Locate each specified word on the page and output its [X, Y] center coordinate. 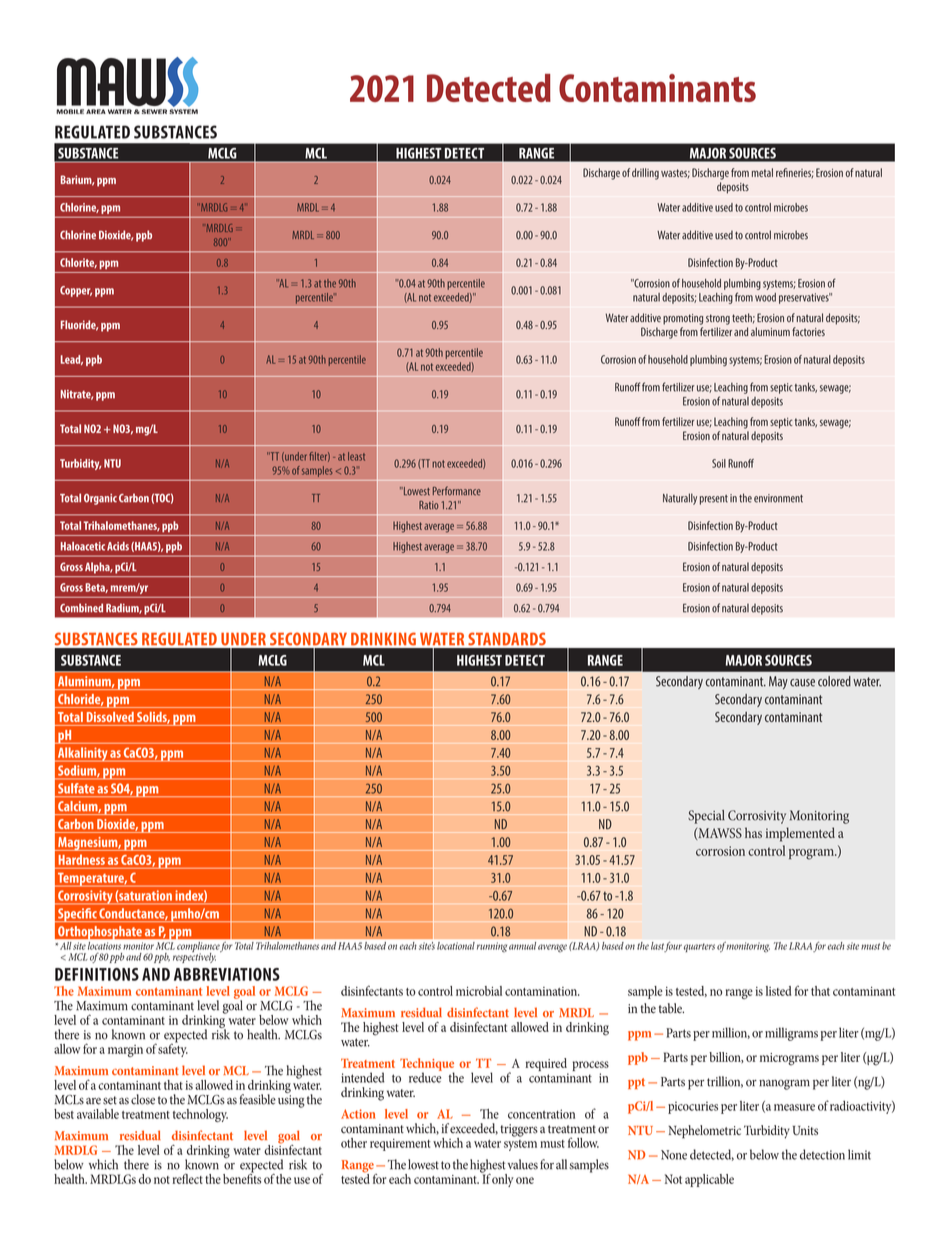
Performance [457, 491]
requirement [400, 1144]
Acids [118, 546]
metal [762, 172]
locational [456, 946]
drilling [645, 174]
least [356, 456]
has [753, 832]
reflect [187, 1178]
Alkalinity [82, 754]
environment [778, 498]
